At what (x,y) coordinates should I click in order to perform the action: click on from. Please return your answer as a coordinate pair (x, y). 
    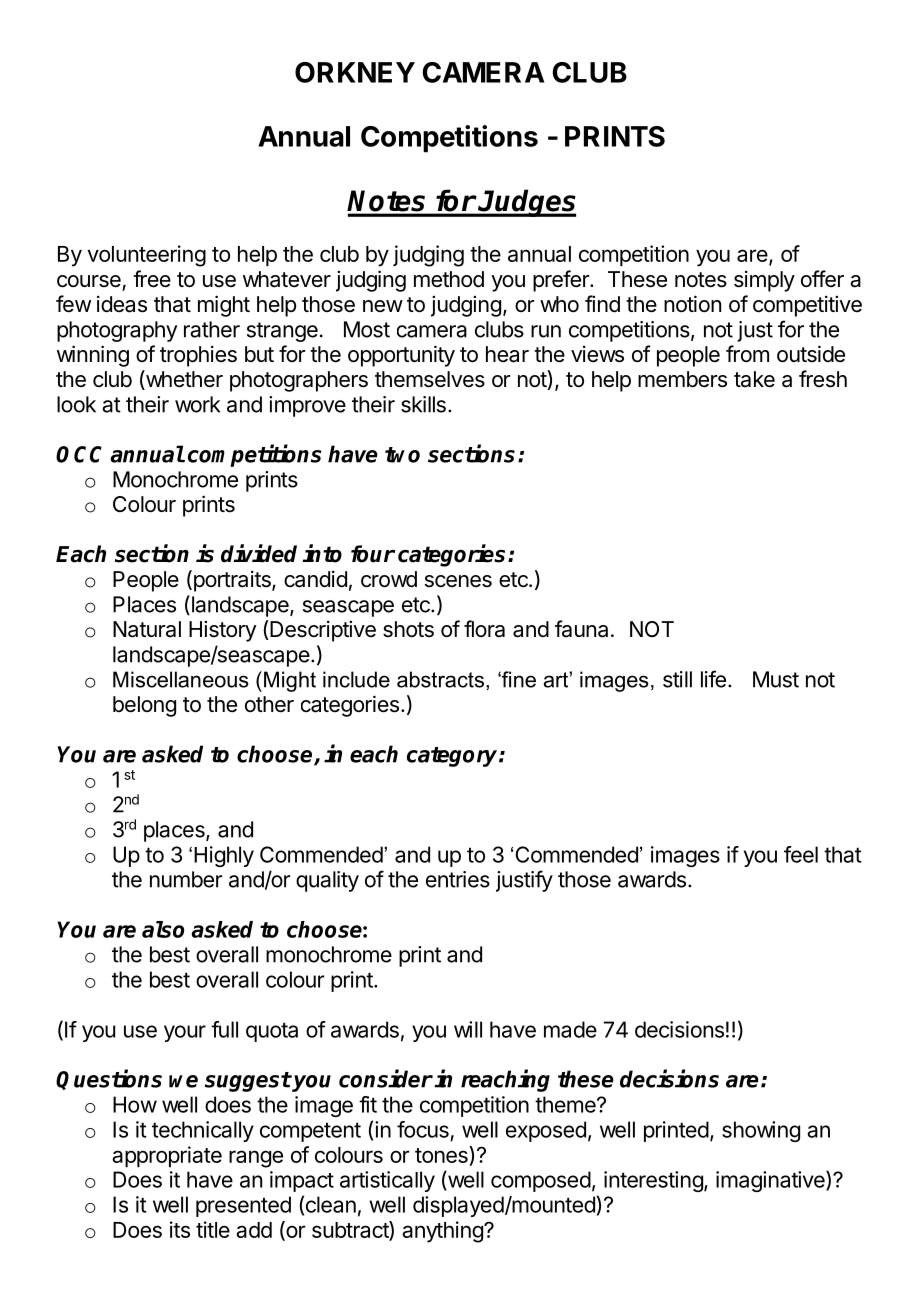
    Looking at the image, I should click on (747, 353).
